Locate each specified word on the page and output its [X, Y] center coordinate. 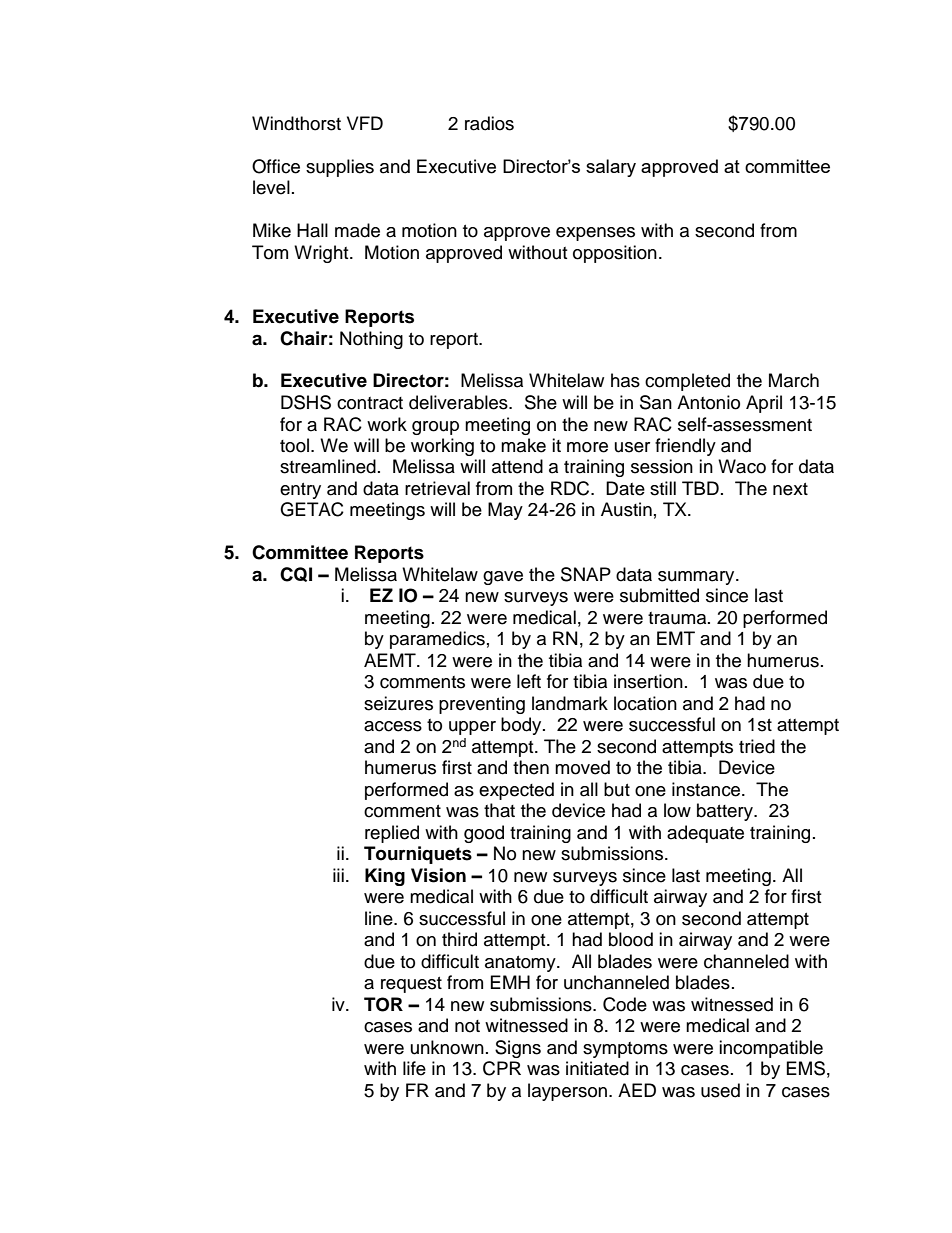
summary [697, 578]
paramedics [437, 640]
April [764, 404]
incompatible [771, 1049]
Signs [518, 1049]
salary [611, 168]
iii [338, 875]
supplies [340, 168]
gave [503, 578]
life [414, 1068]
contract [370, 403]
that [499, 810]
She [541, 402]
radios [489, 123]
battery [726, 812]
